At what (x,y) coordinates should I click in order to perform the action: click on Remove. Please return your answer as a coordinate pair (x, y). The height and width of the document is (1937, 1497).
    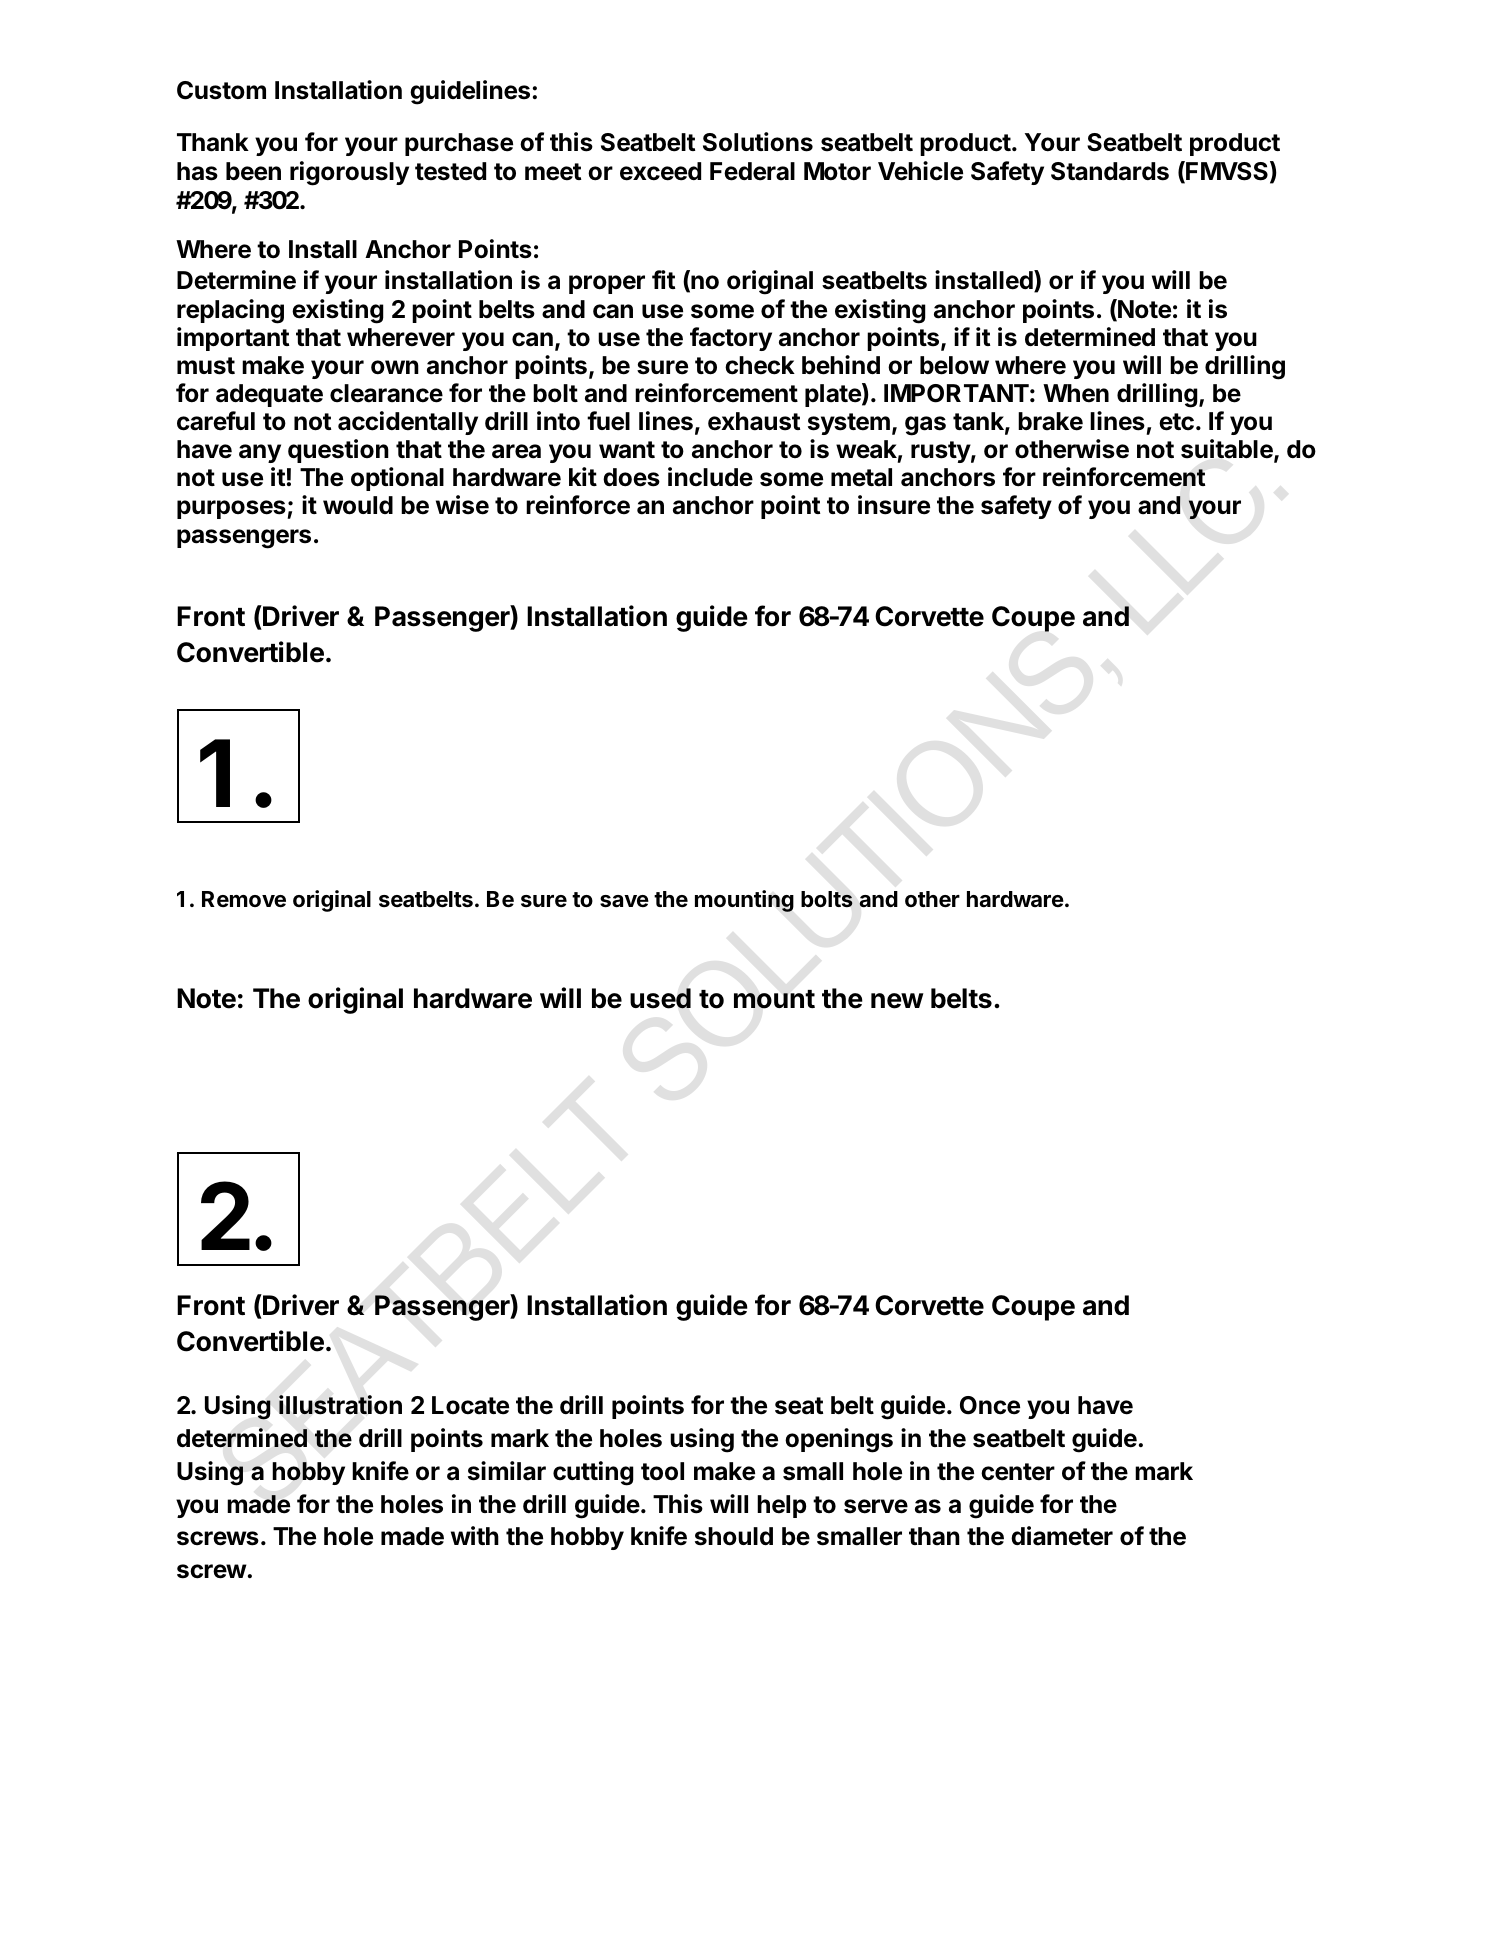
    Looking at the image, I should click on (244, 899).
